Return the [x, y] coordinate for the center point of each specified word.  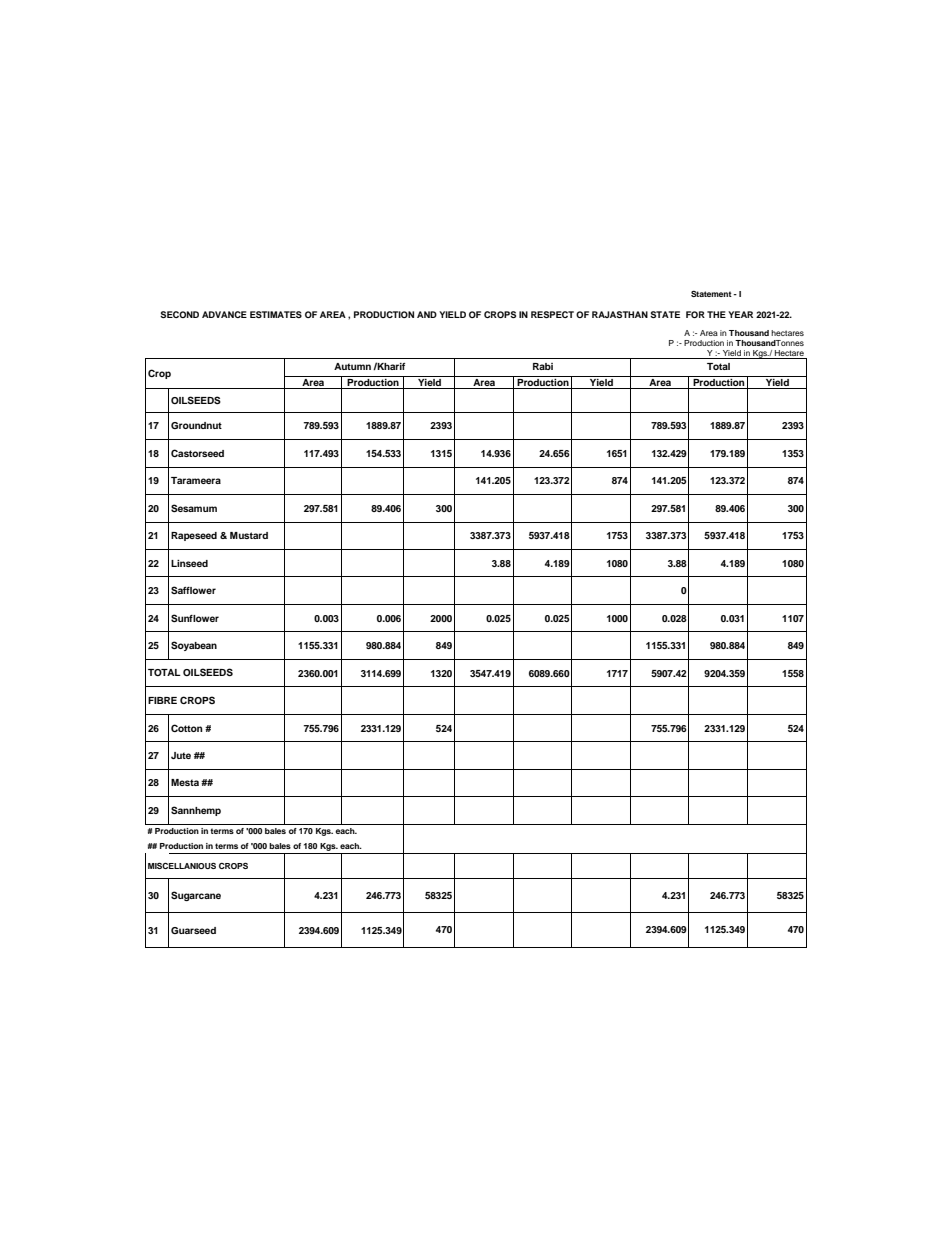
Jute [181, 755]
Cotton [187, 728]
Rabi [543, 366]
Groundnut [196, 425]
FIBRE [162, 700]
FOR [695, 314]
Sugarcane [196, 896]
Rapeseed [194, 536]
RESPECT [552, 314]
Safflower [193, 590]
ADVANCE [224, 314]
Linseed [189, 563]
